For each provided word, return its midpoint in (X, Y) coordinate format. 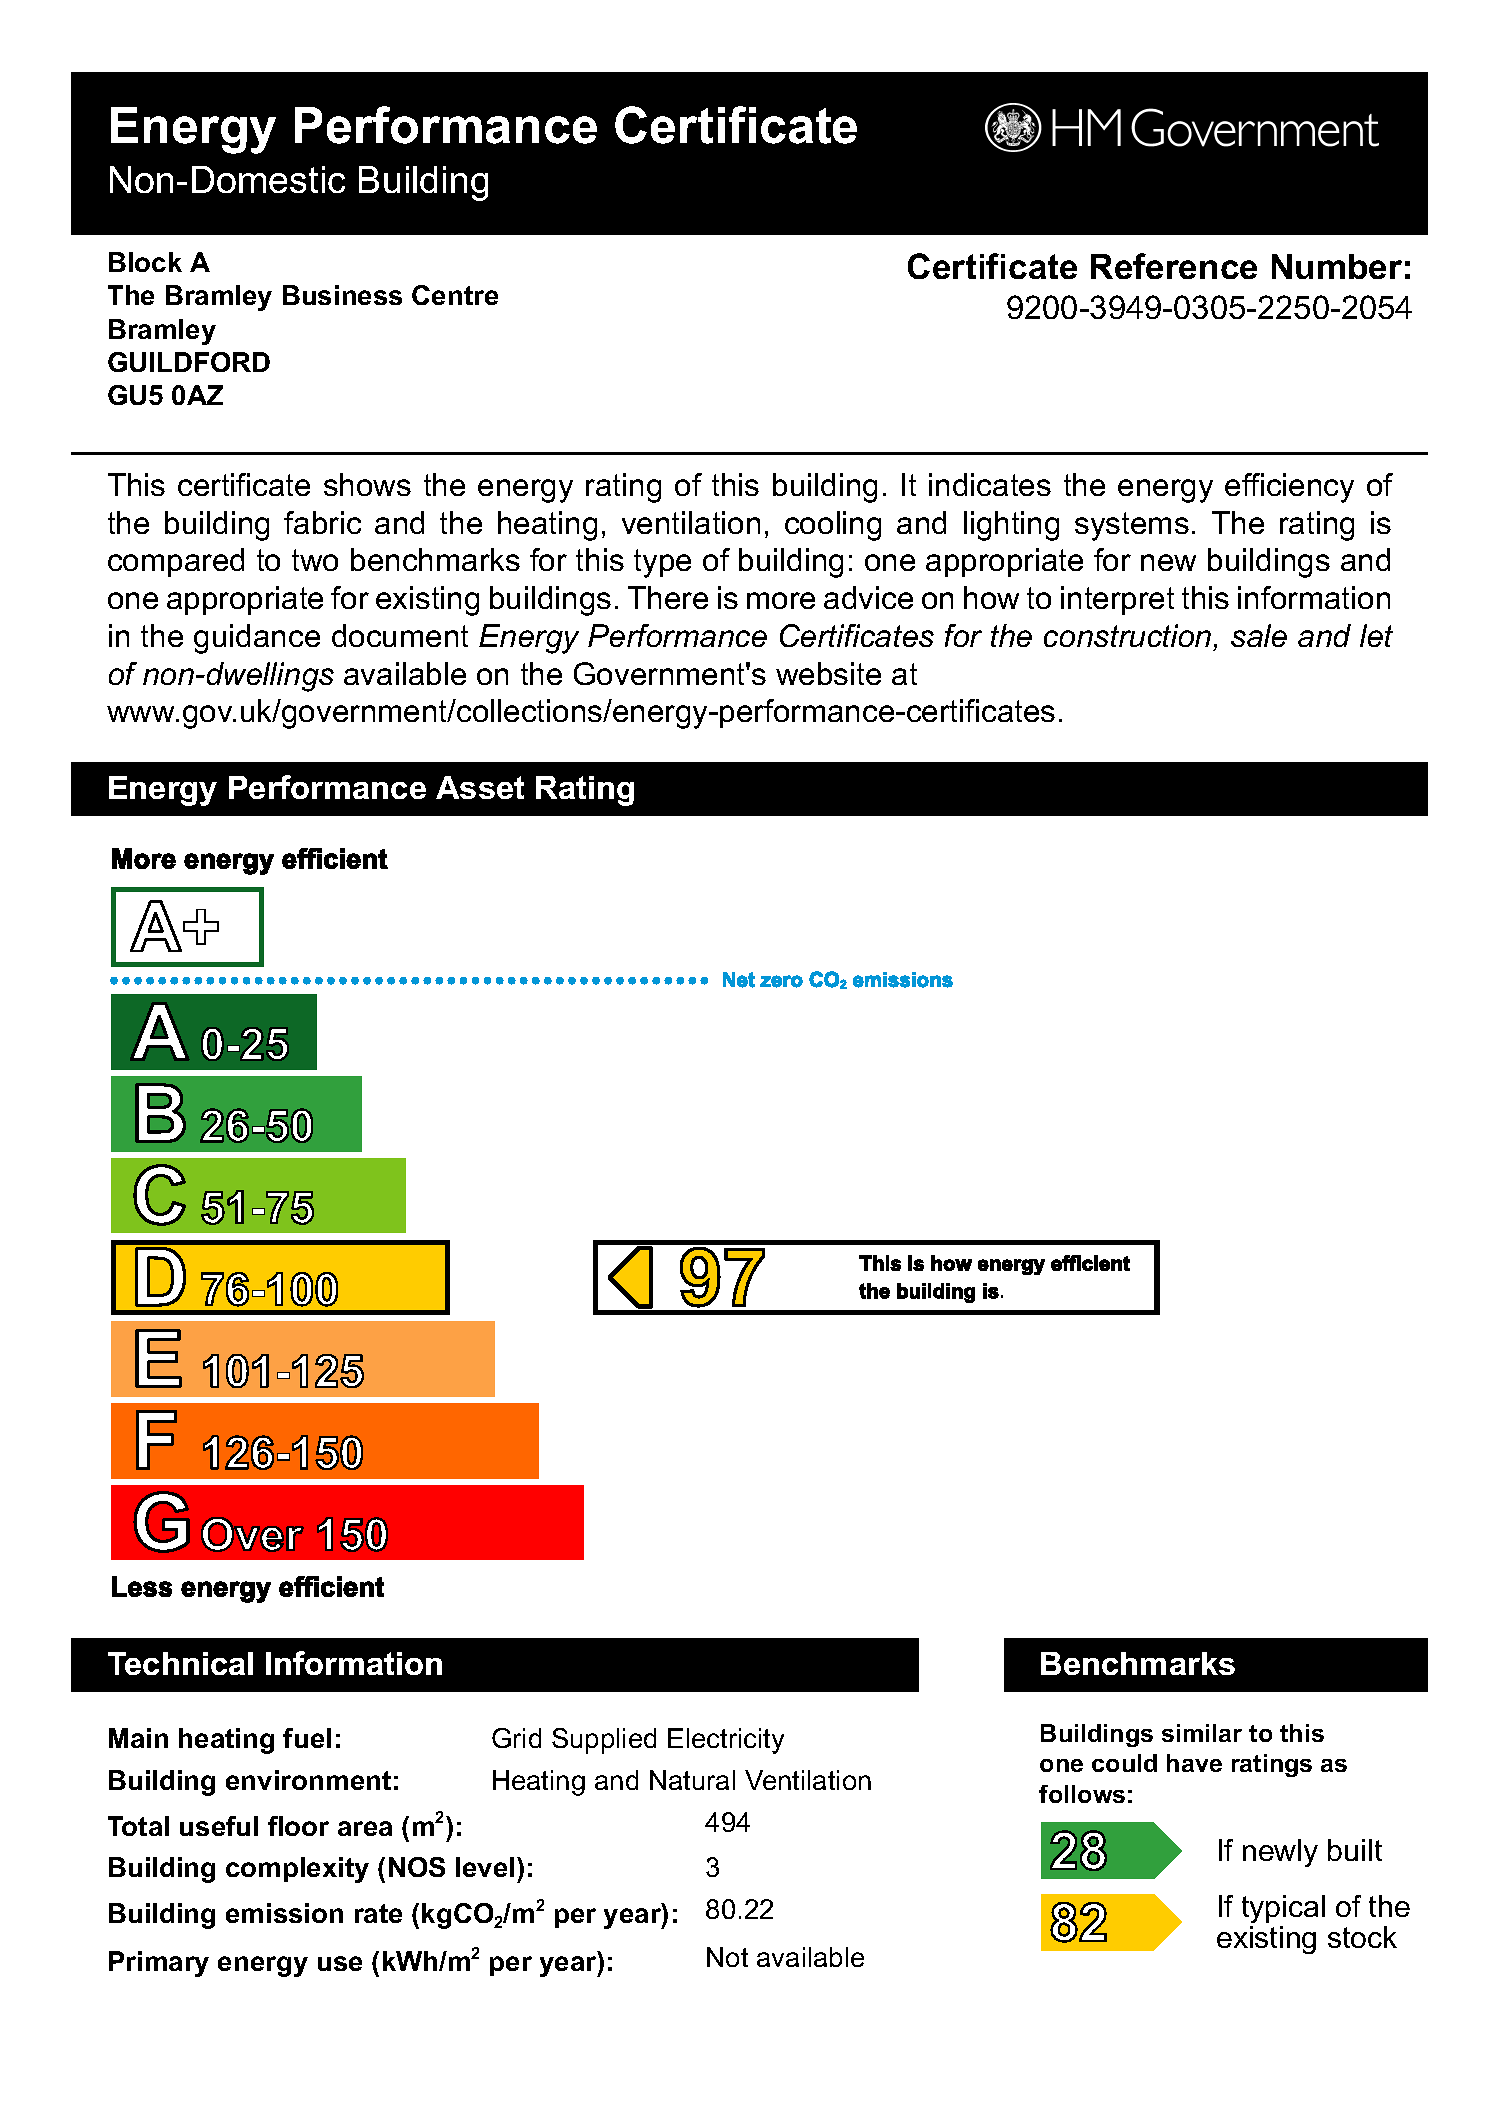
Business (342, 295)
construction (1127, 635)
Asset (480, 787)
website (828, 673)
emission (284, 1913)
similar (1202, 1733)
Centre (455, 295)
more (781, 600)
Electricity (726, 1741)
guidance (257, 639)
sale (1259, 635)
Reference (1174, 266)
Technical (180, 1663)
